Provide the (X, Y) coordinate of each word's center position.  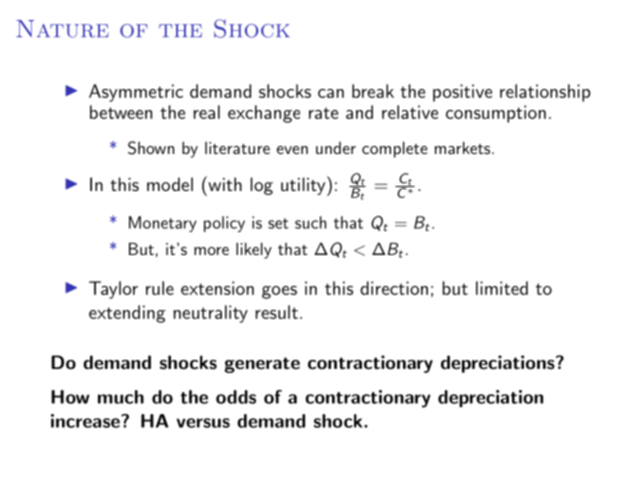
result (277, 312)
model (170, 184)
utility (304, 186)
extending (127, 314)
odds (236, 397)
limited (502, 288)
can (331, 93)
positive (462, 93)
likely (254, 250)
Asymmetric (136, 93)
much (121, 397)
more (211, 251)
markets (462, 147)
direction (394, 288)
